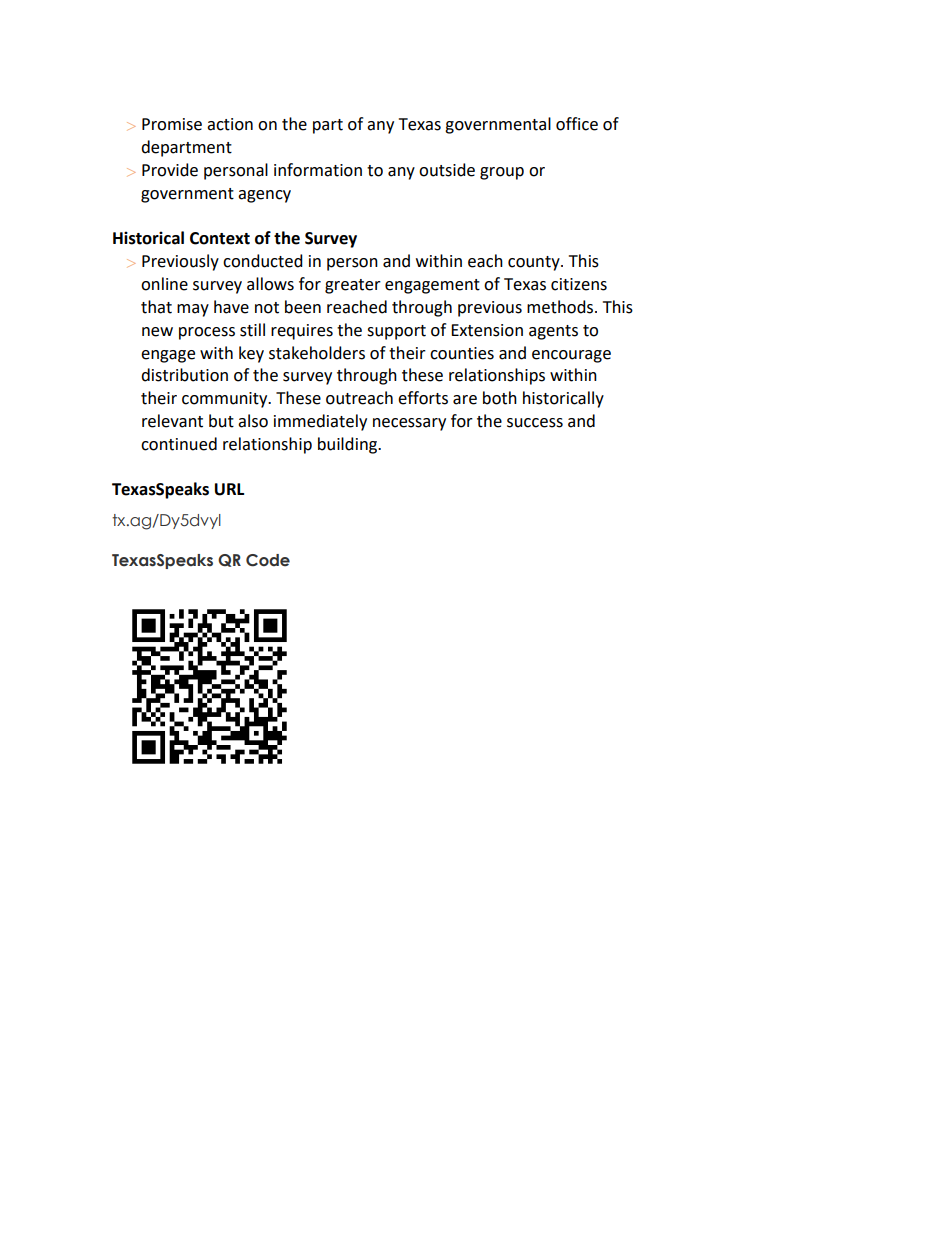  I want to click on office, so click(577, 124).
